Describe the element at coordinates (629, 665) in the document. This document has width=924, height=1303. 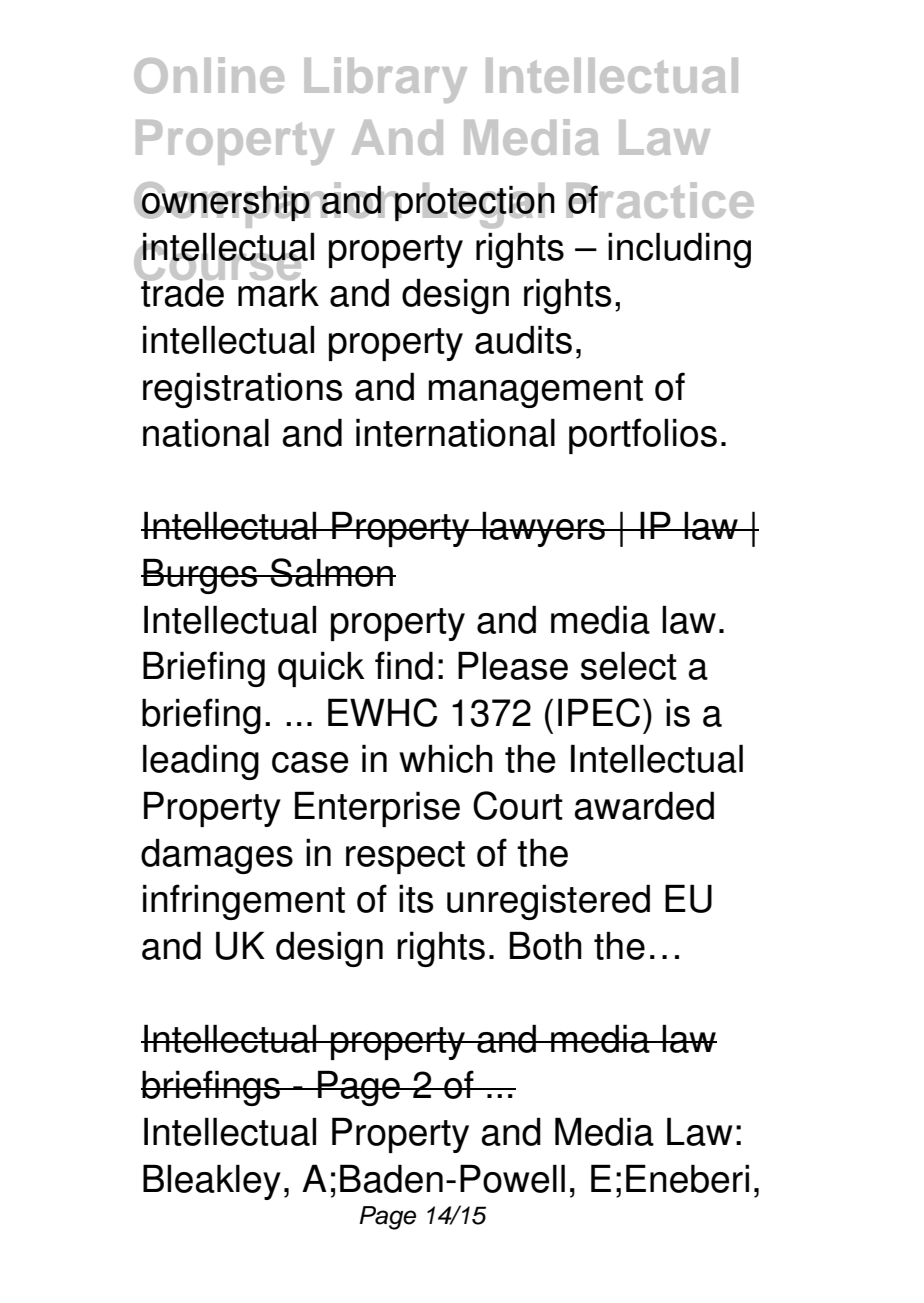
I see `select` at that location.
